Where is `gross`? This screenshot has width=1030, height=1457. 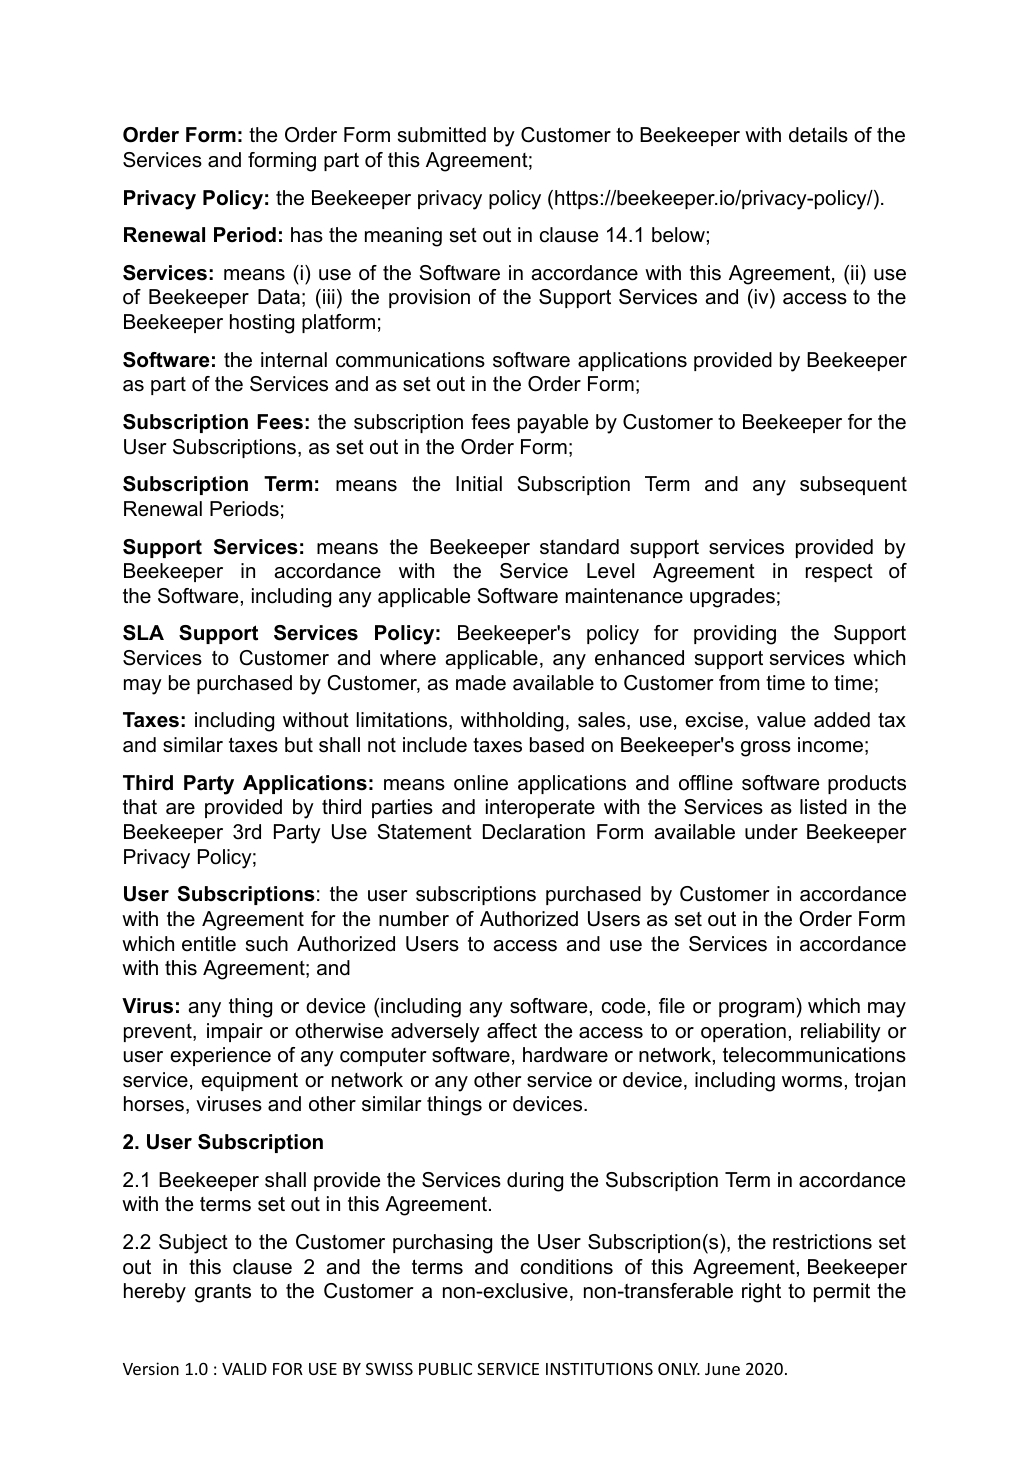
gross is located at coordinates (766, 749).
